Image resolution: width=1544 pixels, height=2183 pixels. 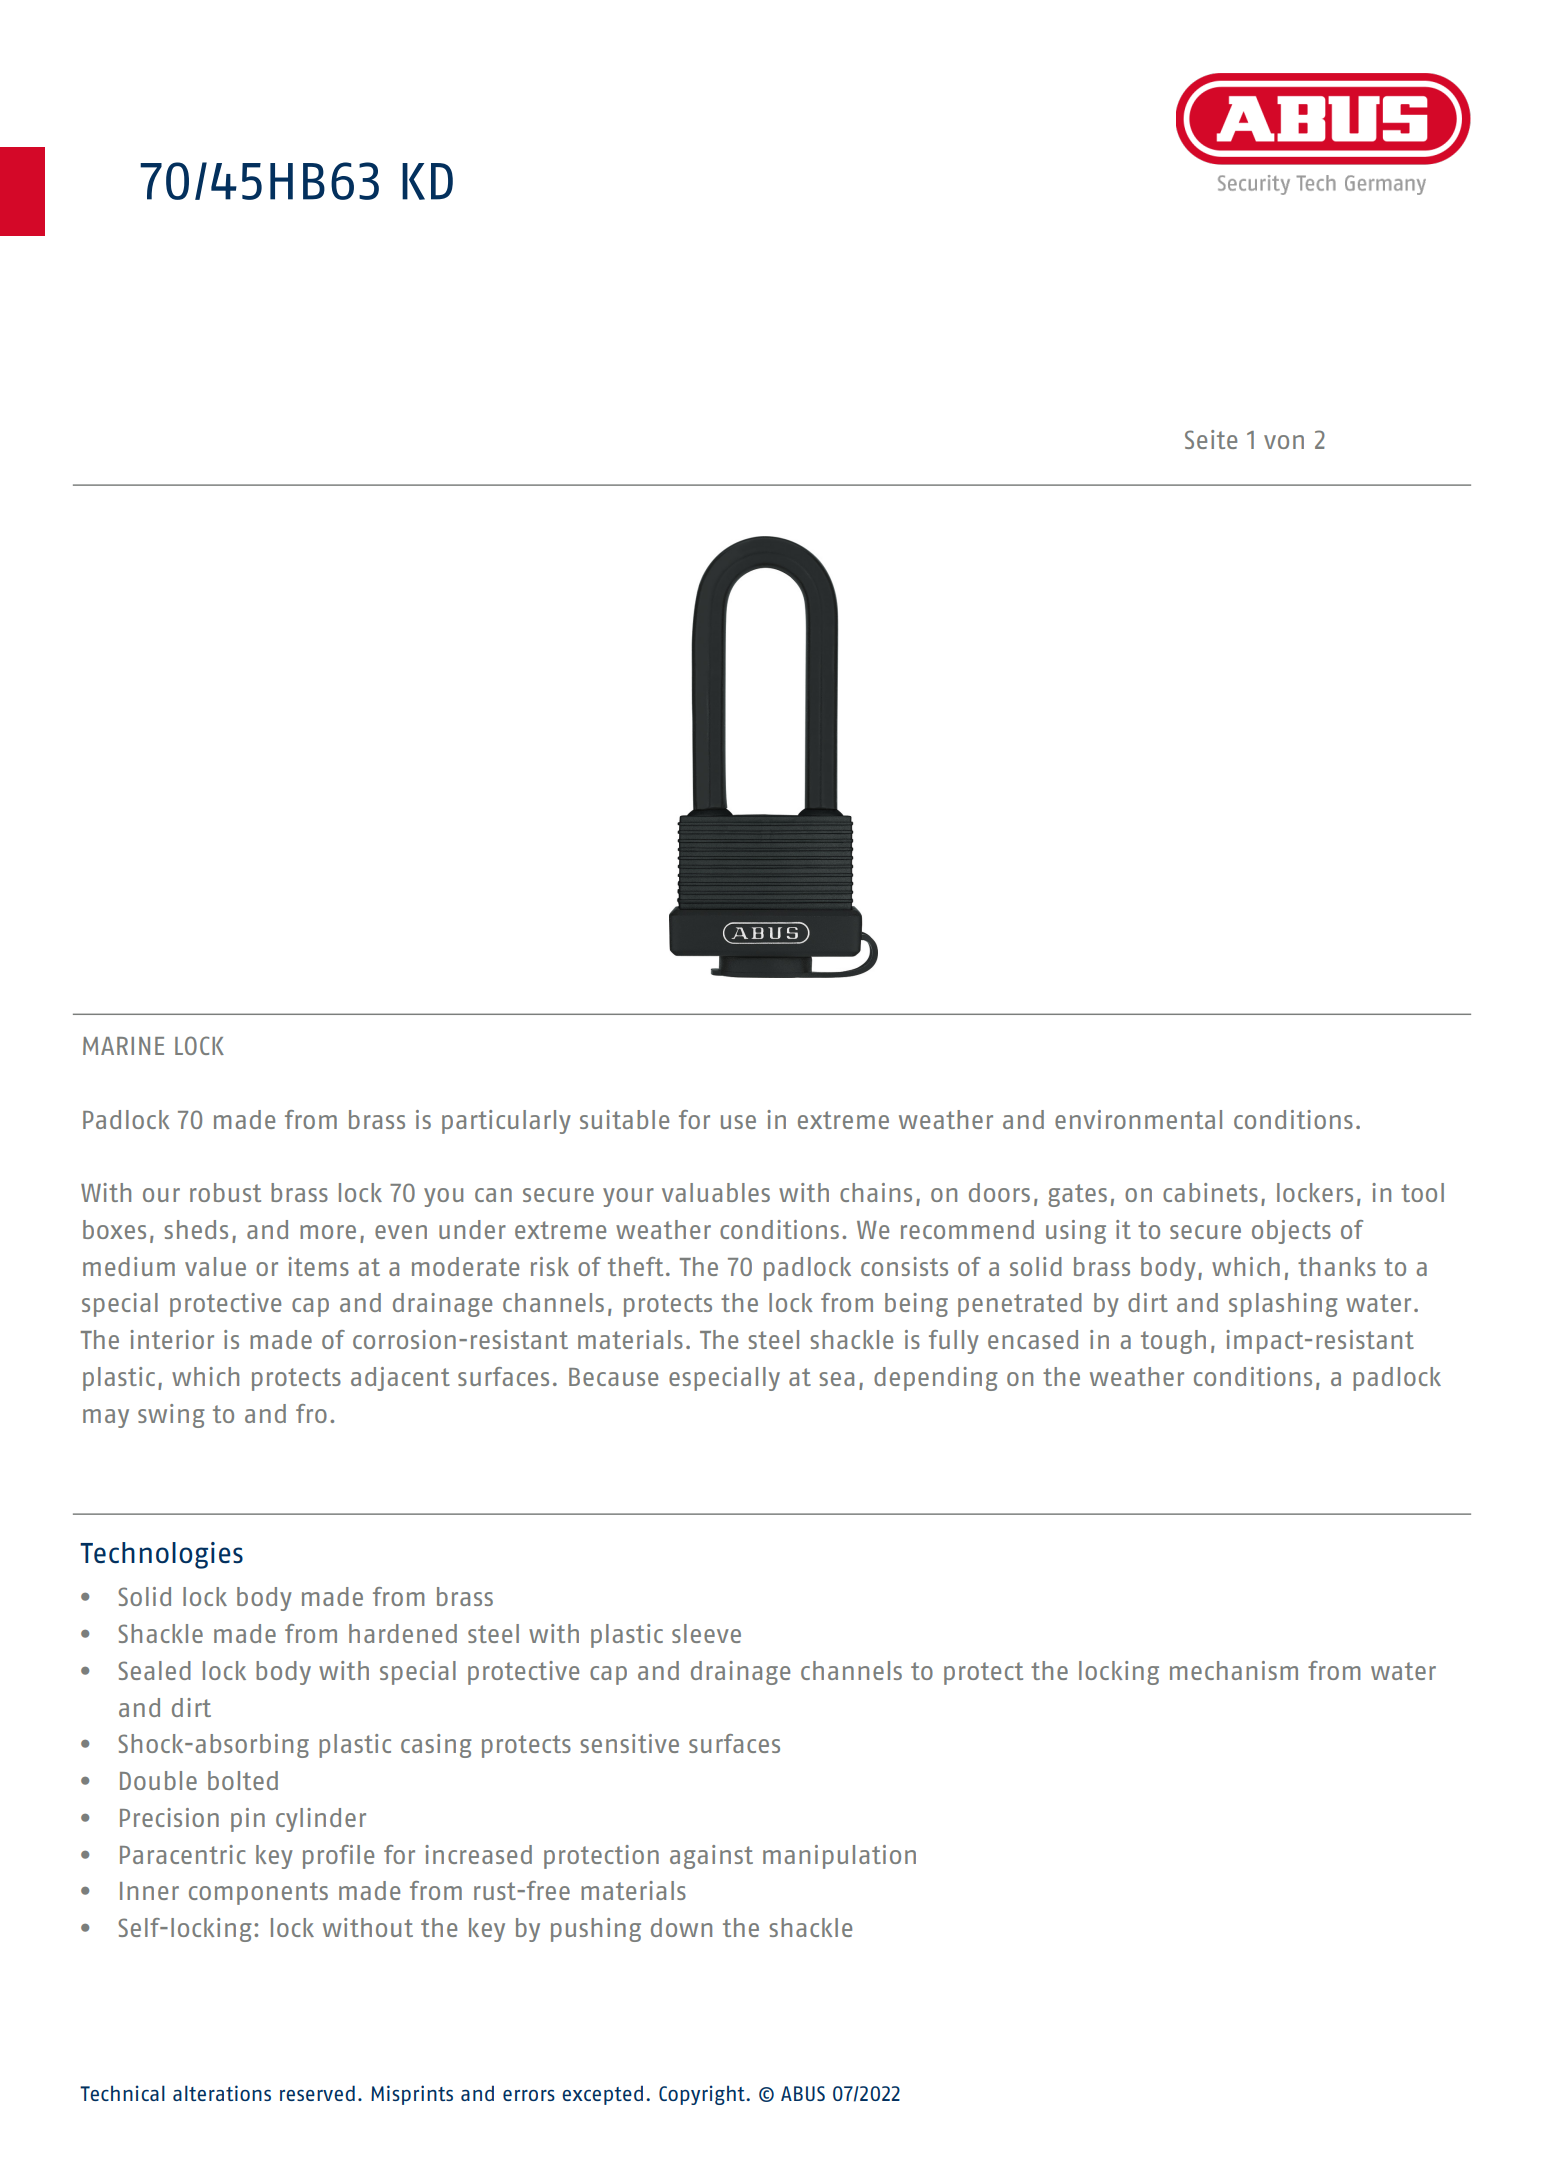 What do you see at coordinates (716, 1192) in the screenshot?
I see `valuables` at bounding box center [716, 1192].
